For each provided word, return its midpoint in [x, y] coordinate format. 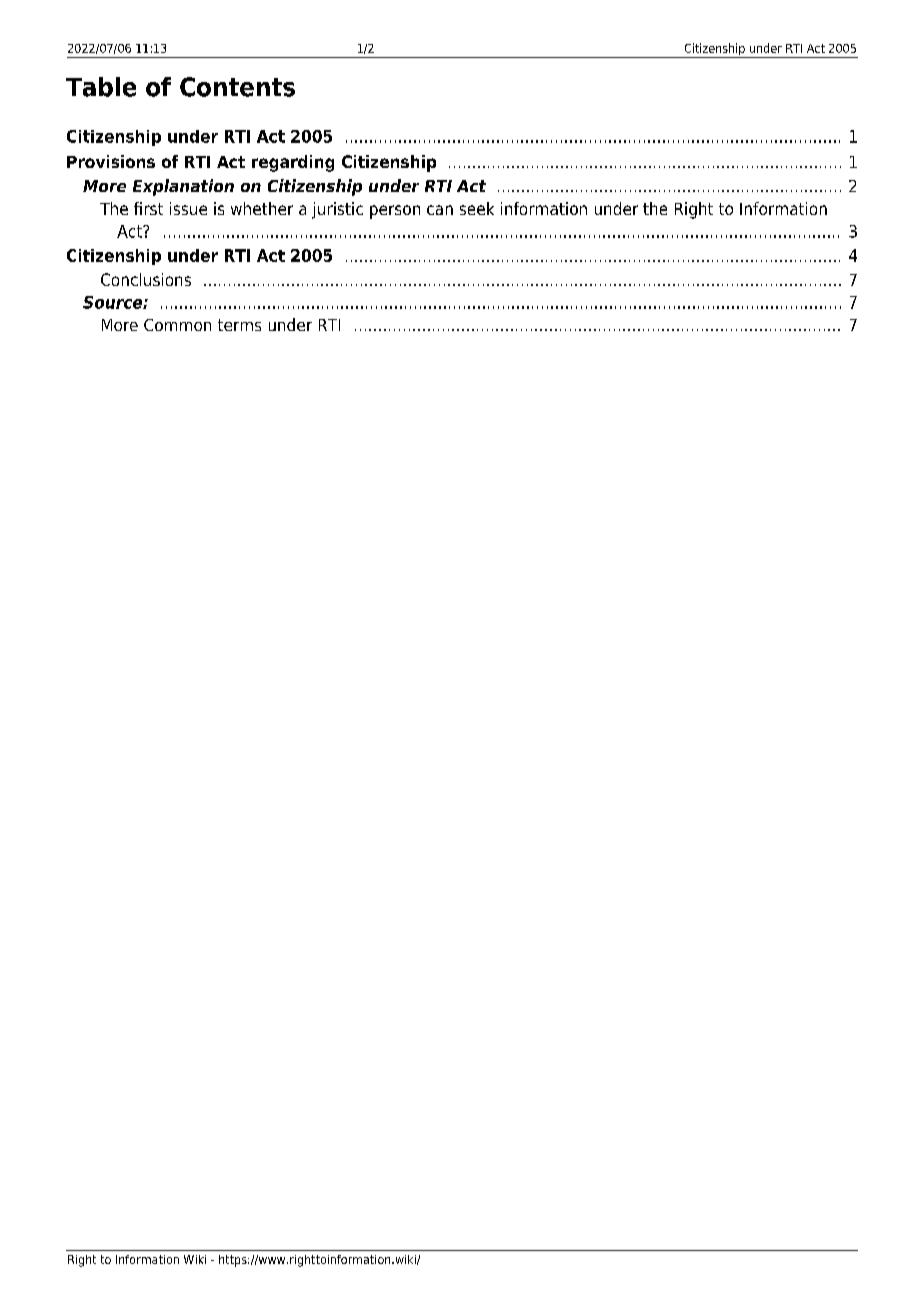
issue [188, 208]
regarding [293, 163]
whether [262, 208]
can [440, 210]
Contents [237, 87]
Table [101, 87]
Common [177, 325]
